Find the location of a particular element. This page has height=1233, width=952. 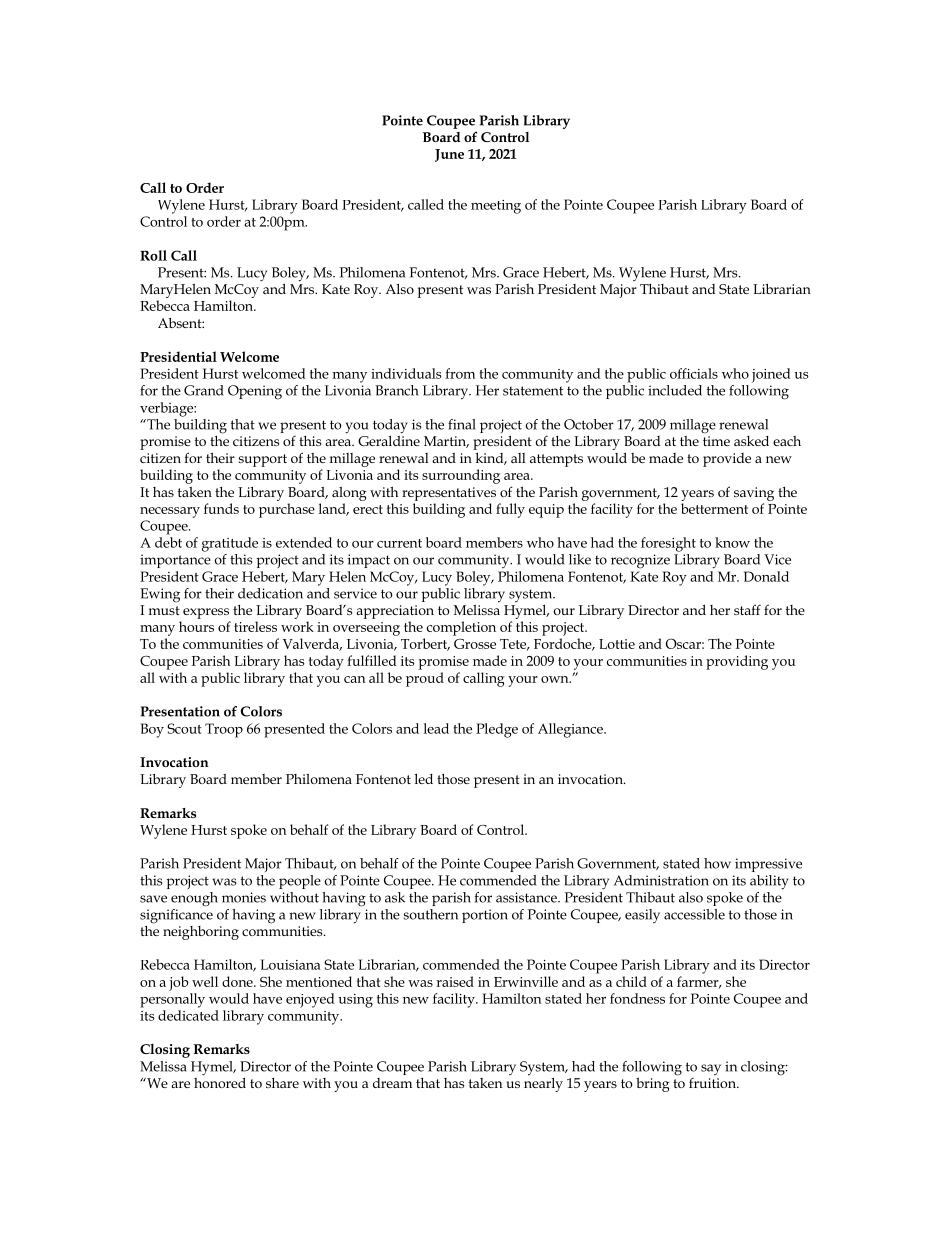

Roll is located at coordinates (153, 255).
